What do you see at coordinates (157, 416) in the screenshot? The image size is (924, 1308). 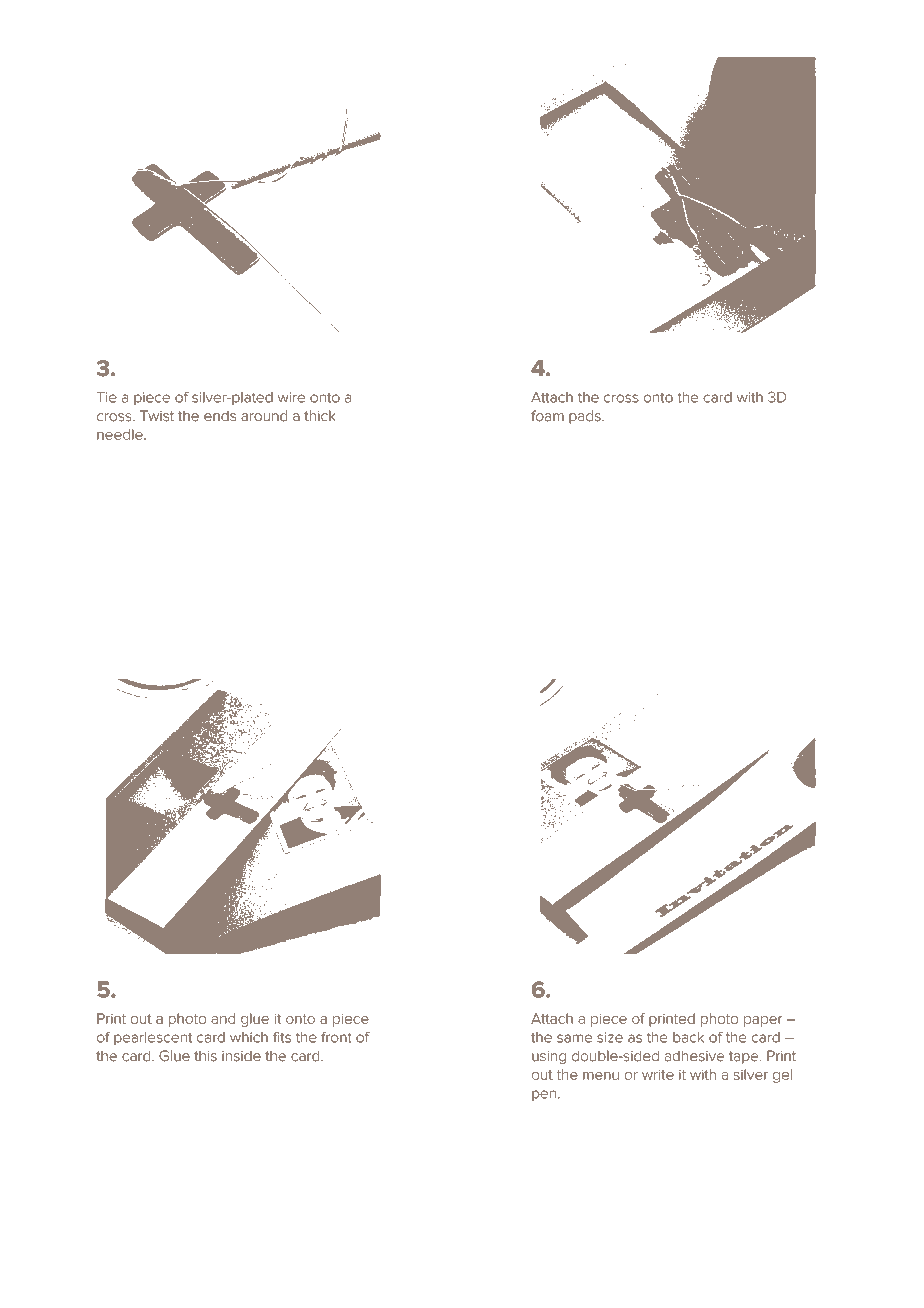 I see `Twist` at bounding box center [157, 416].
